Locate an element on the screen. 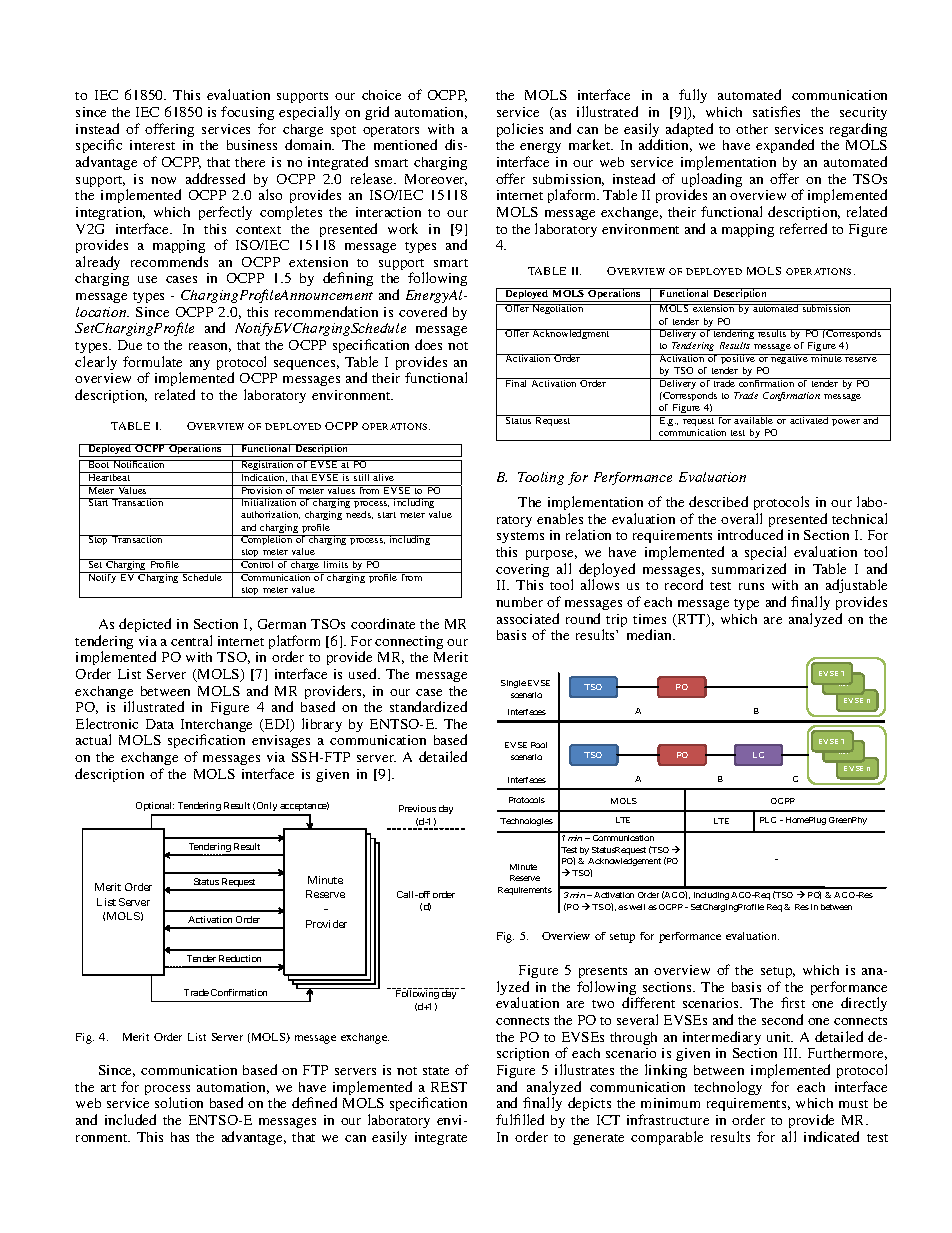  any is located at coordinates (200, 365).
